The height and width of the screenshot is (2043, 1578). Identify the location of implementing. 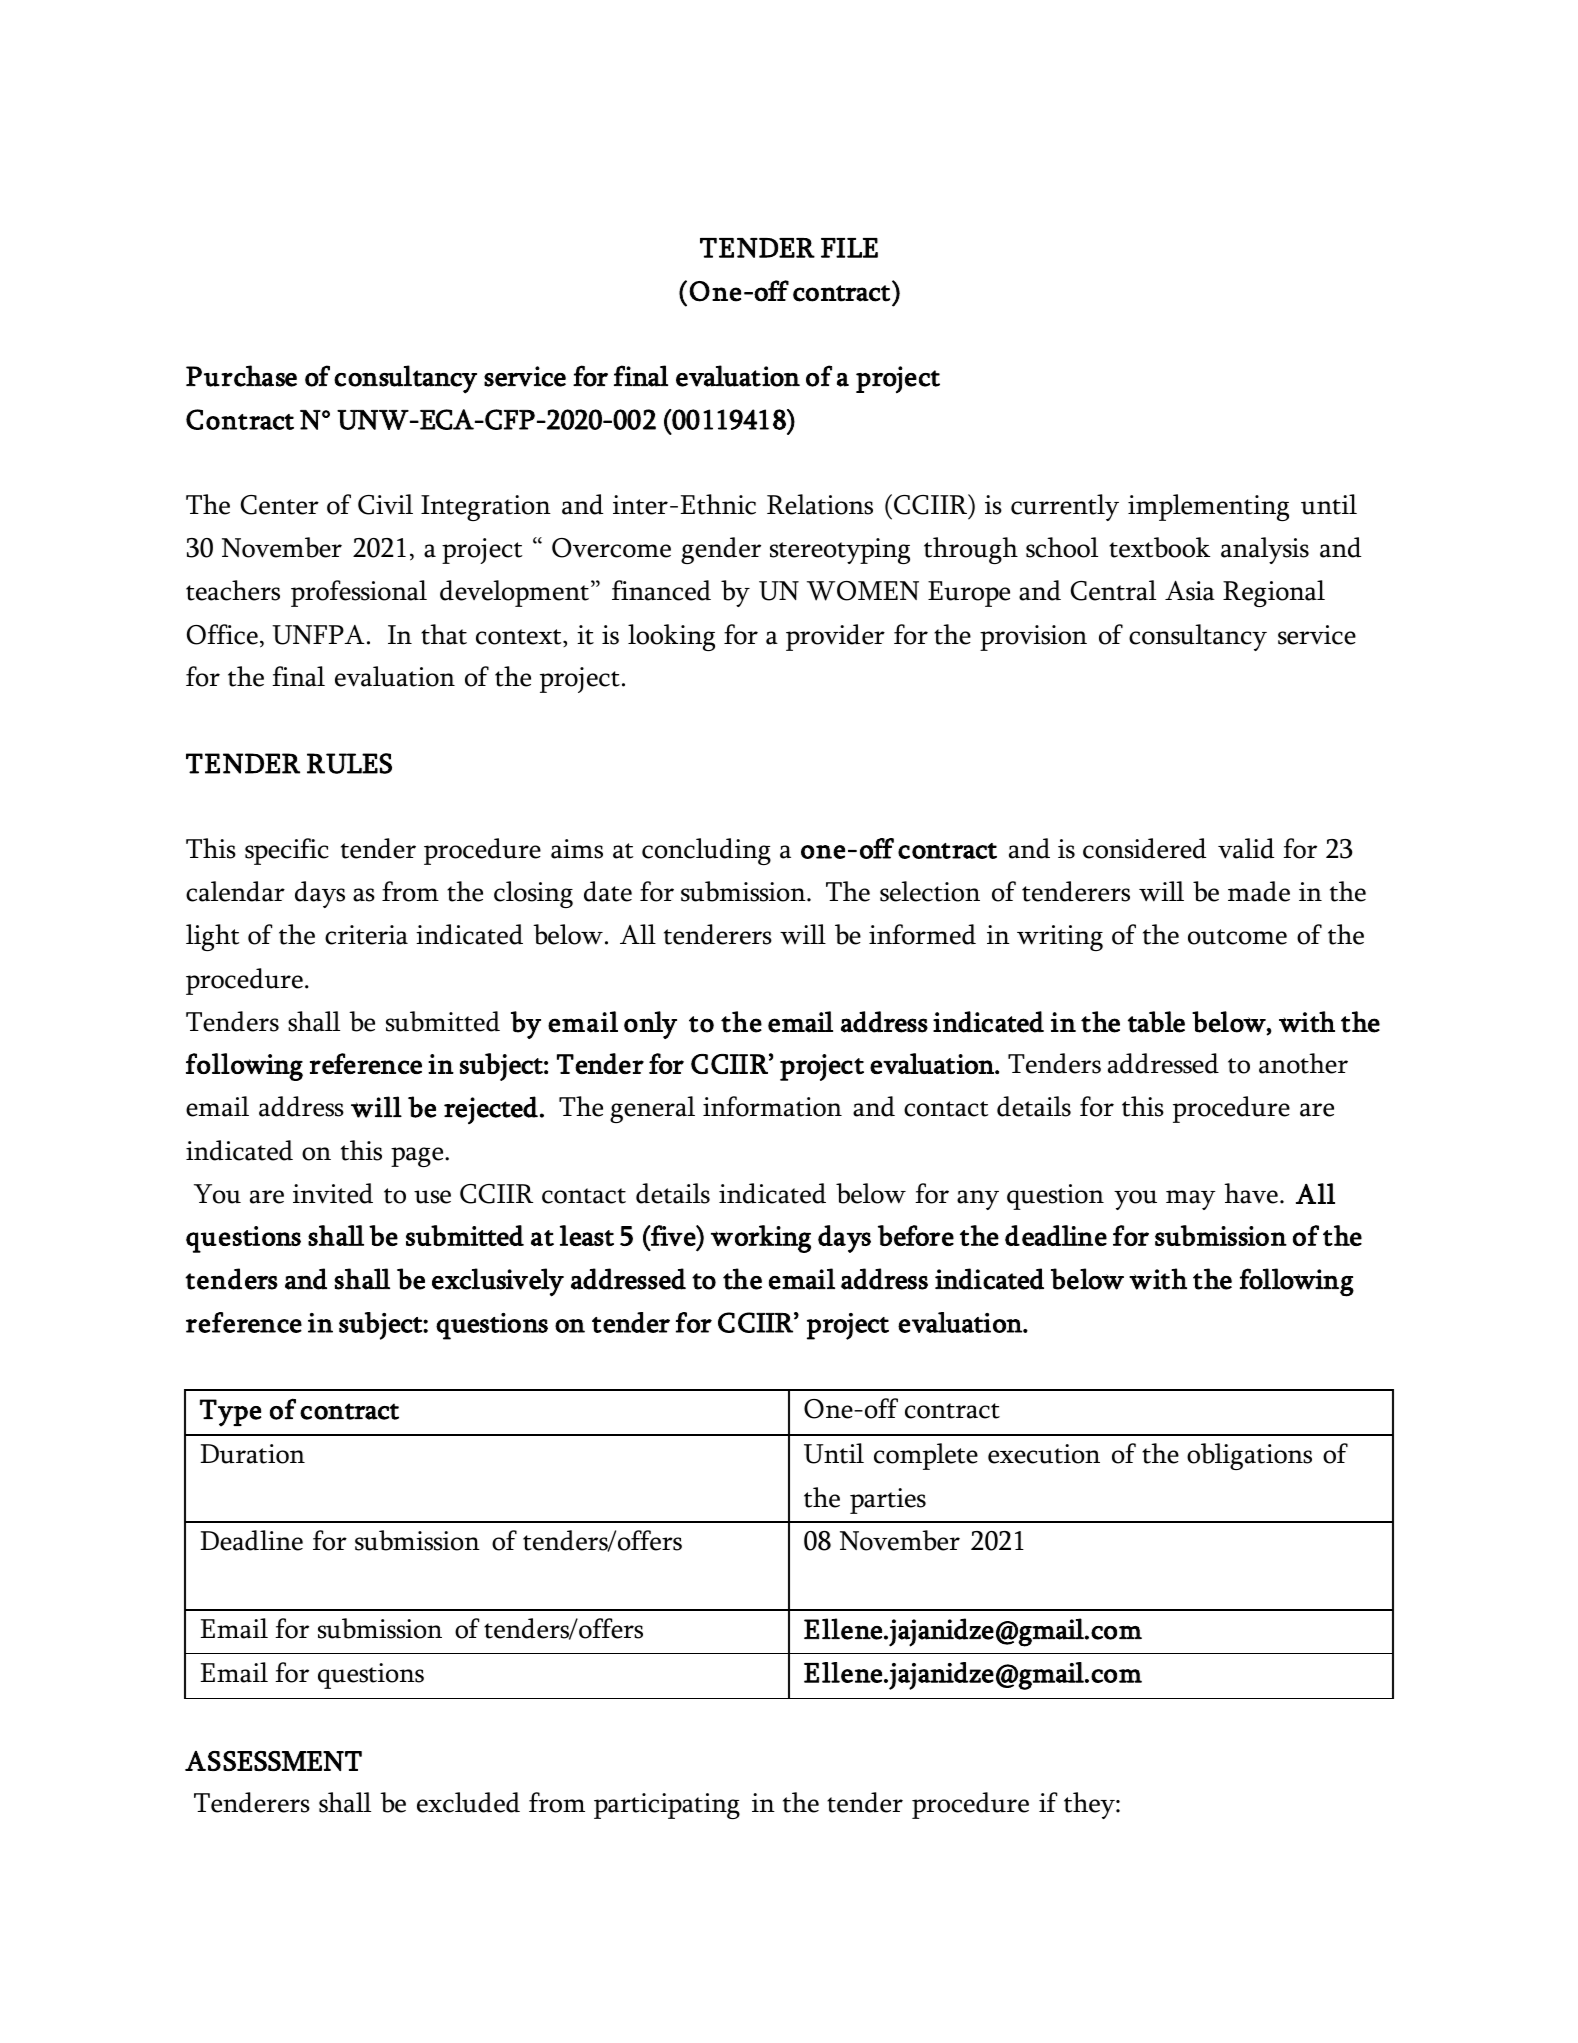
(1208, 507).
